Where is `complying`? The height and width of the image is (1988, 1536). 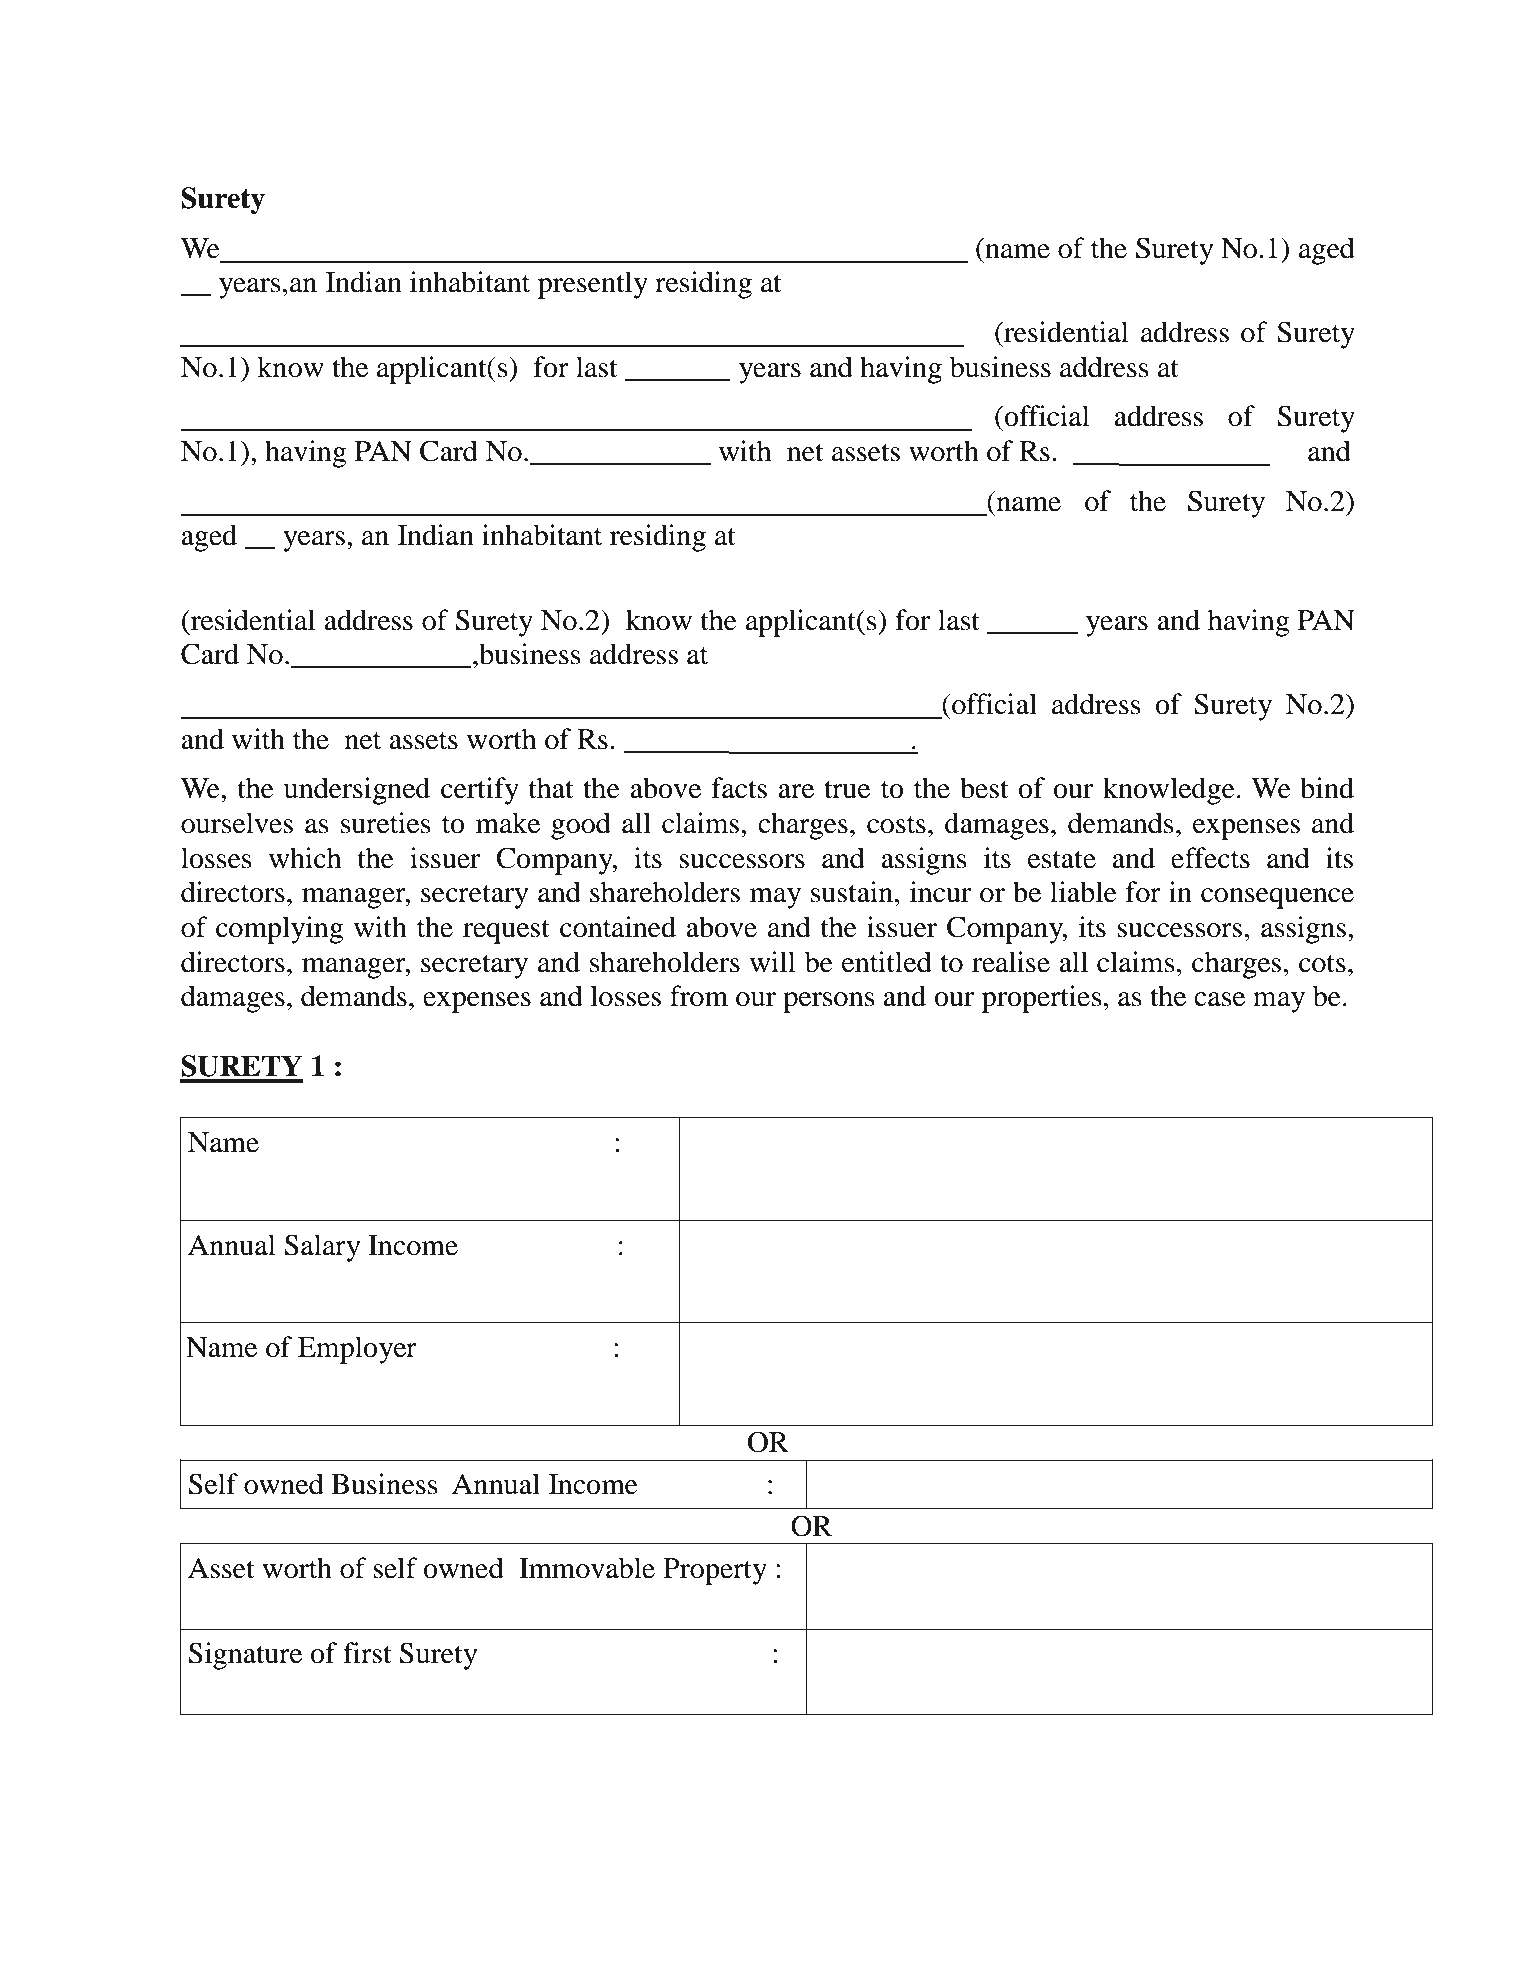 complying is located at coordinates (280, 930).
